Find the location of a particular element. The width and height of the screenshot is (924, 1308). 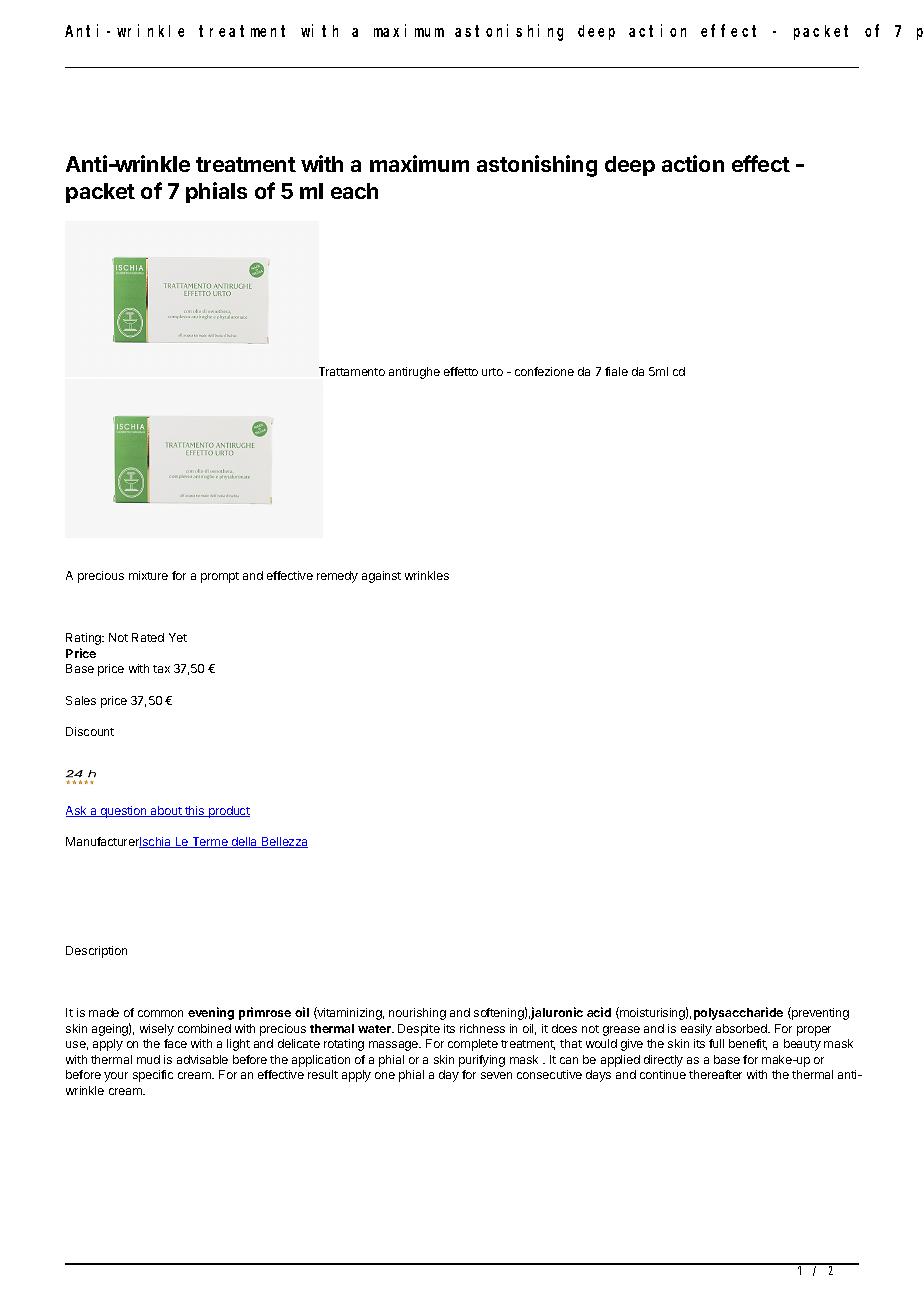

purifying is located at coordinates (482, 1061).
